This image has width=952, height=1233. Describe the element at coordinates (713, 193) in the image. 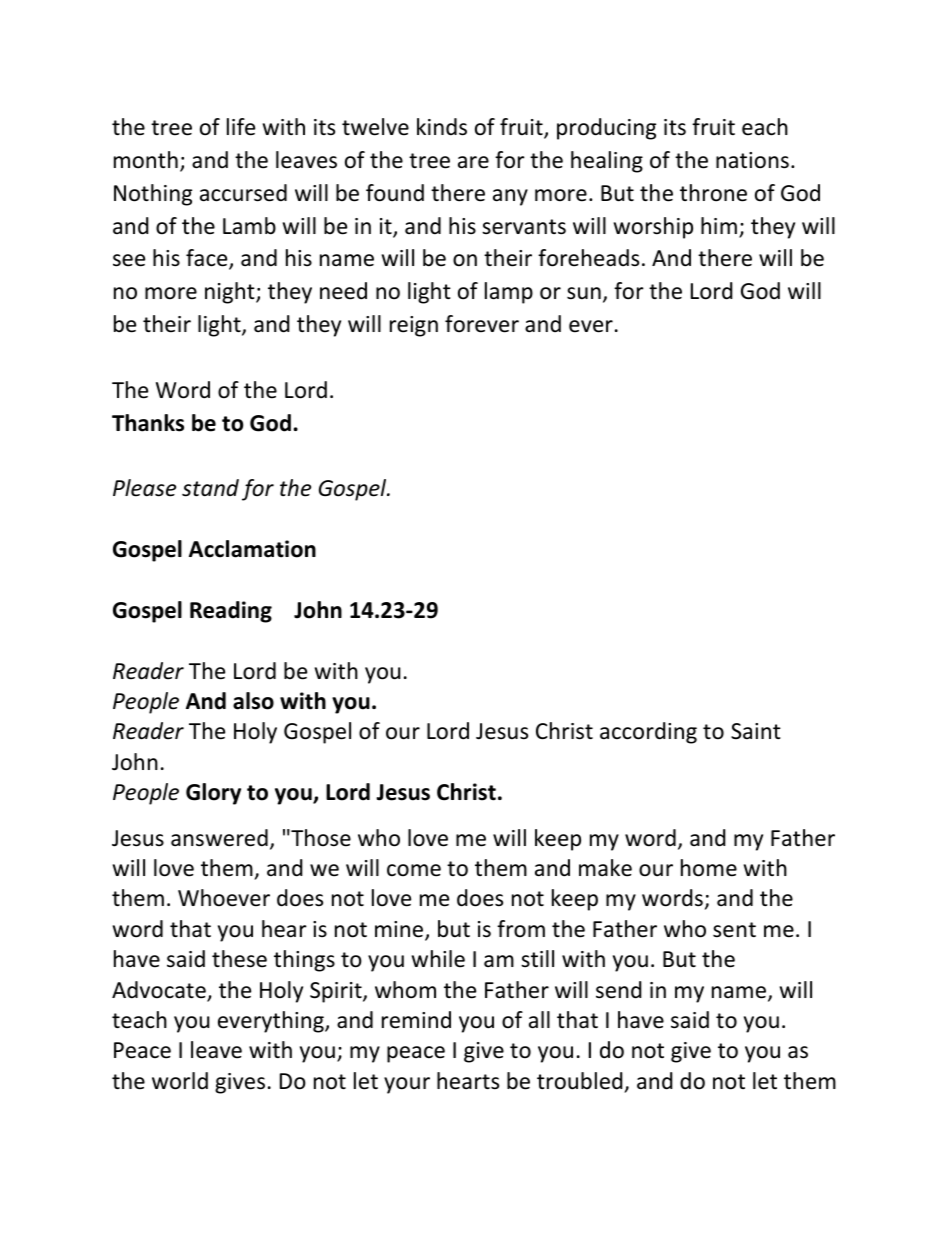

I see `throne` at that location.
